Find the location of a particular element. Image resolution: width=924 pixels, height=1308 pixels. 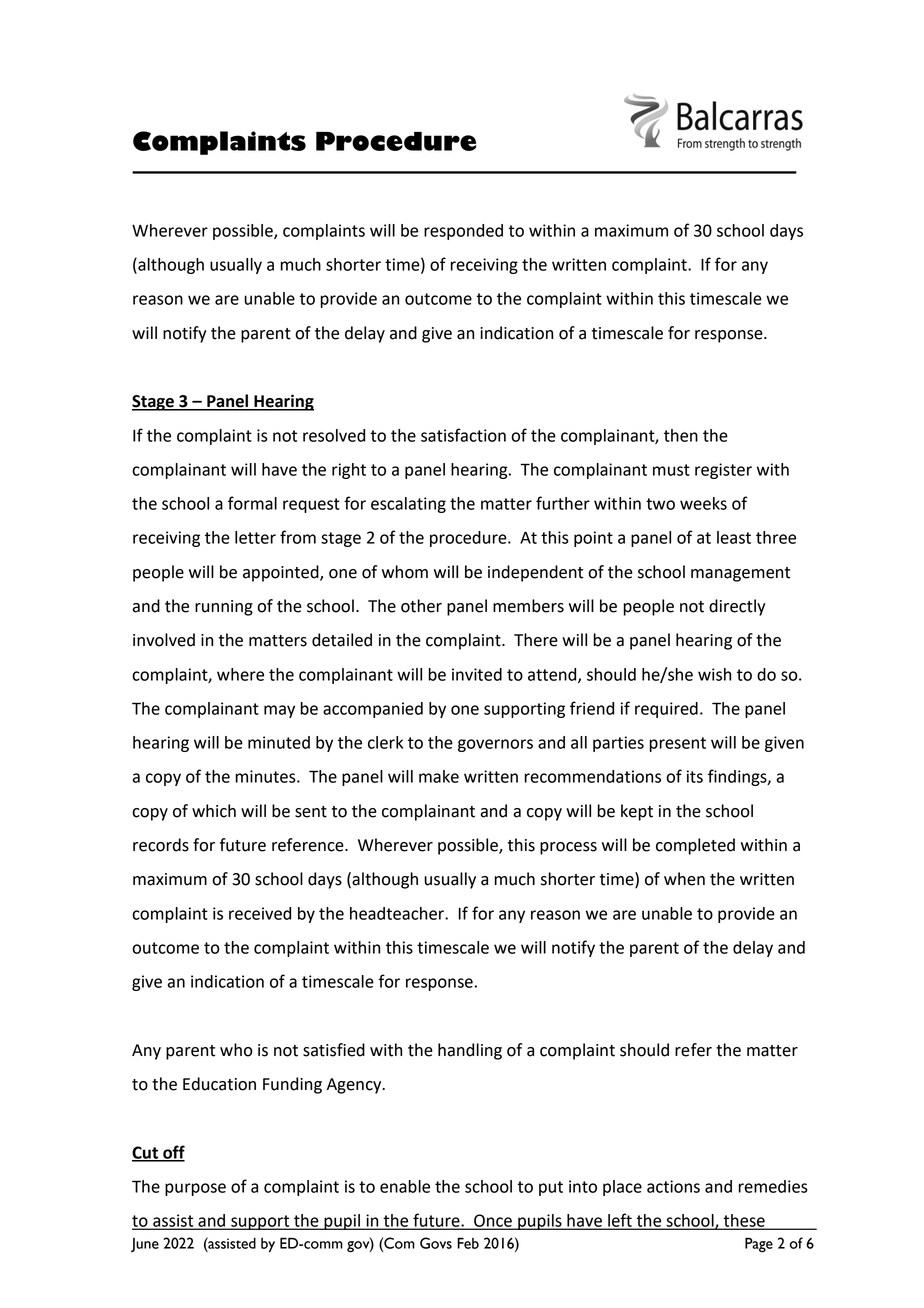

formal is located at coordinates (252, 503).
